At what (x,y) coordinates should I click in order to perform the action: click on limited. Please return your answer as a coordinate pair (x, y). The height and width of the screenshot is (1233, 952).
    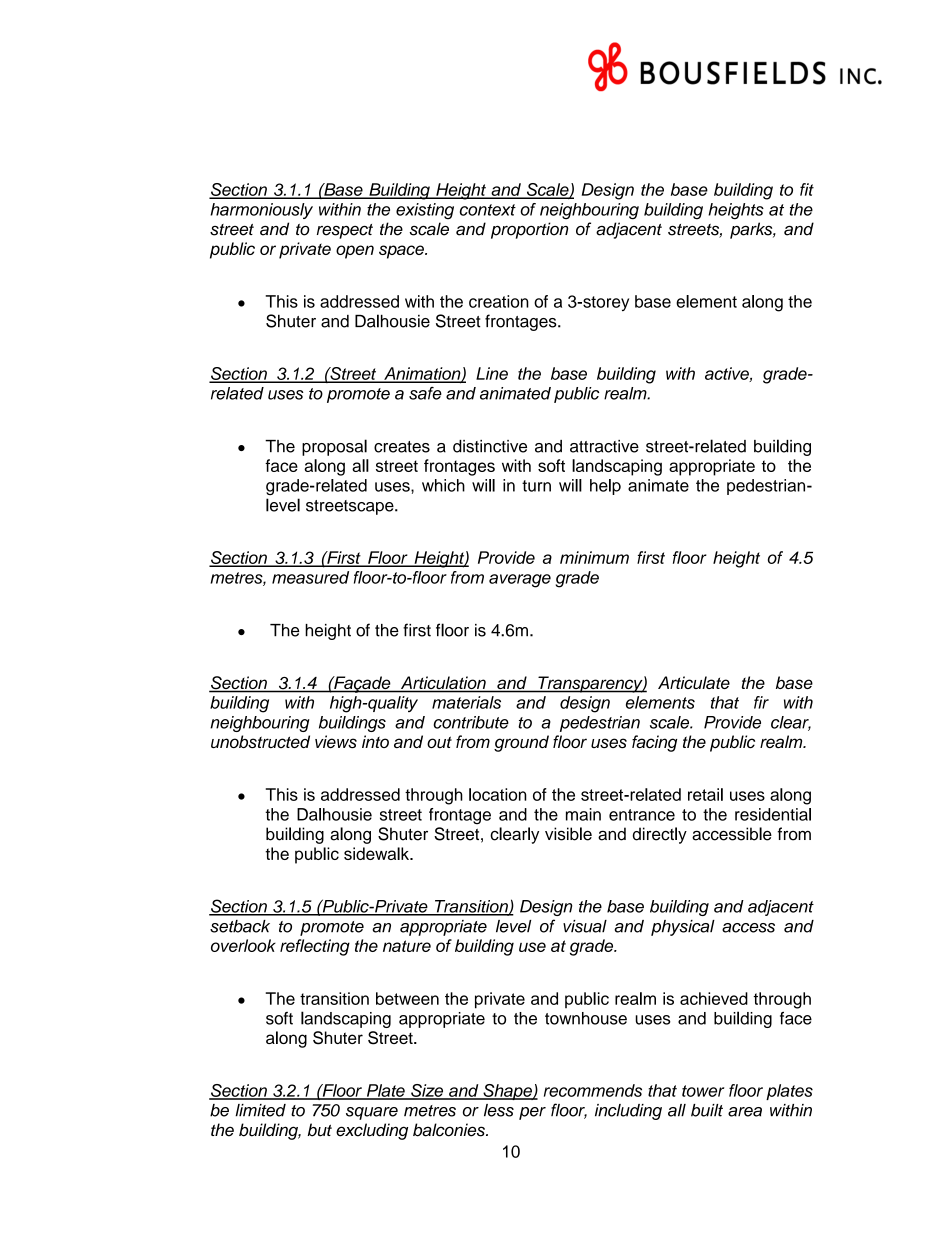
    Looking at the image, I should click on (260, 1110).
